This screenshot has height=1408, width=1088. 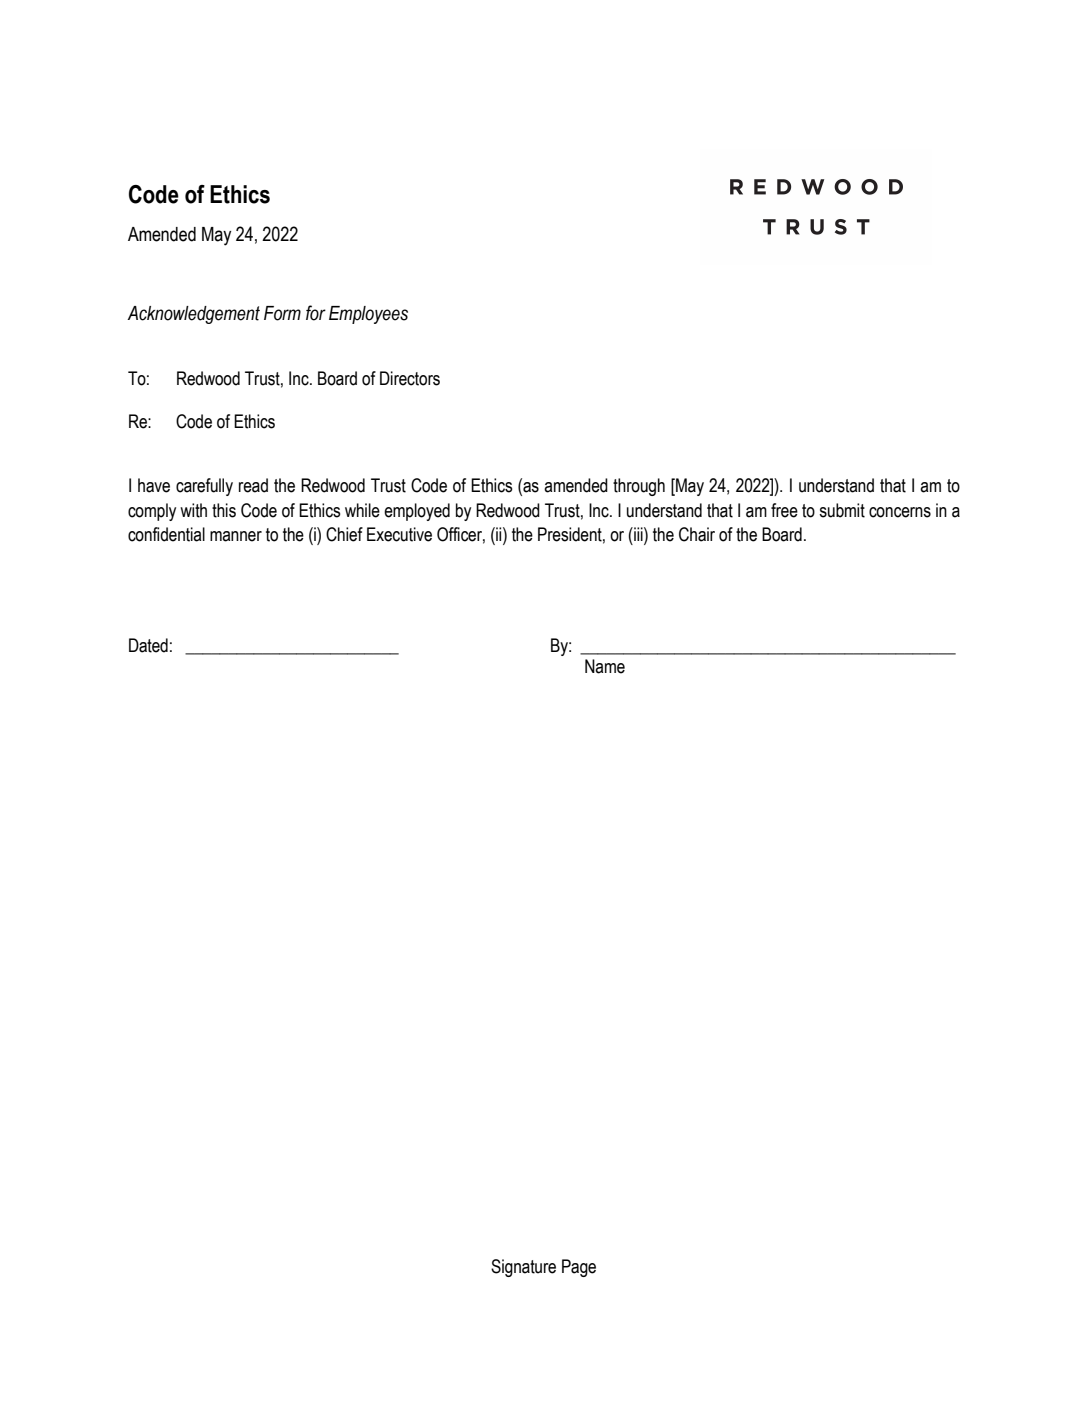 What do you see at coordinates (193, 315) in the screenshot?
I see `Acknowledgement` at bounding box center [193, 315].
